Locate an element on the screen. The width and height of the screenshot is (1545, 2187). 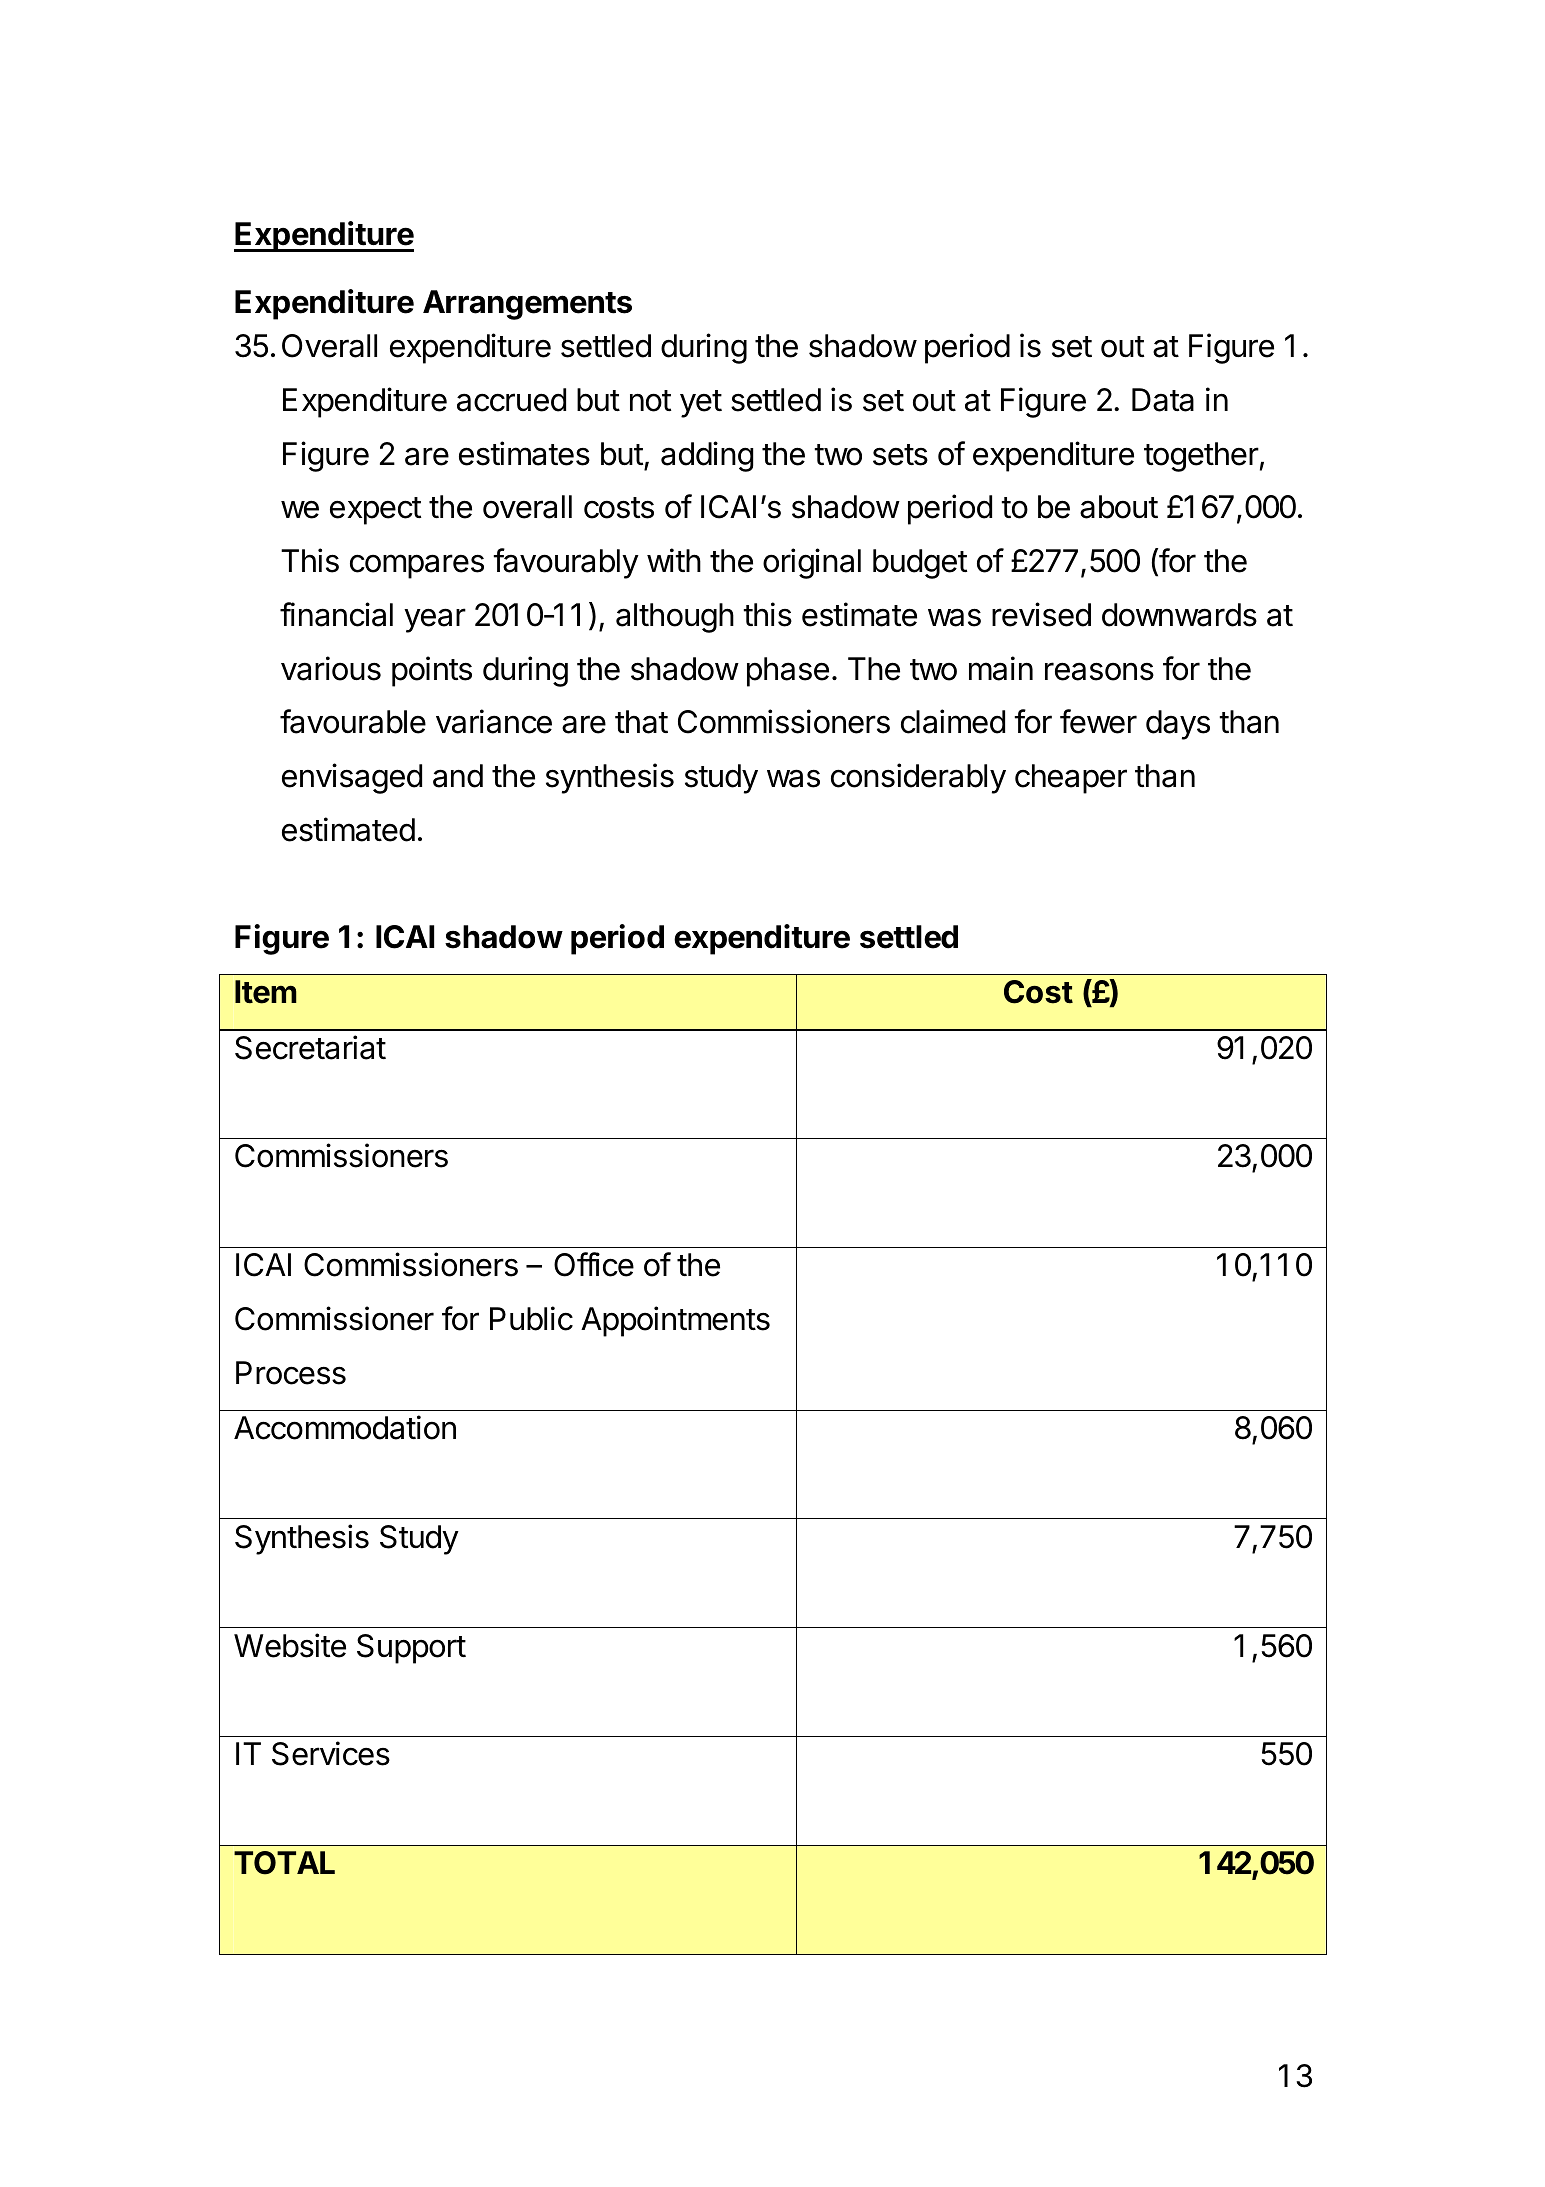
TOTAL is located at coordinates (284, 1863).
